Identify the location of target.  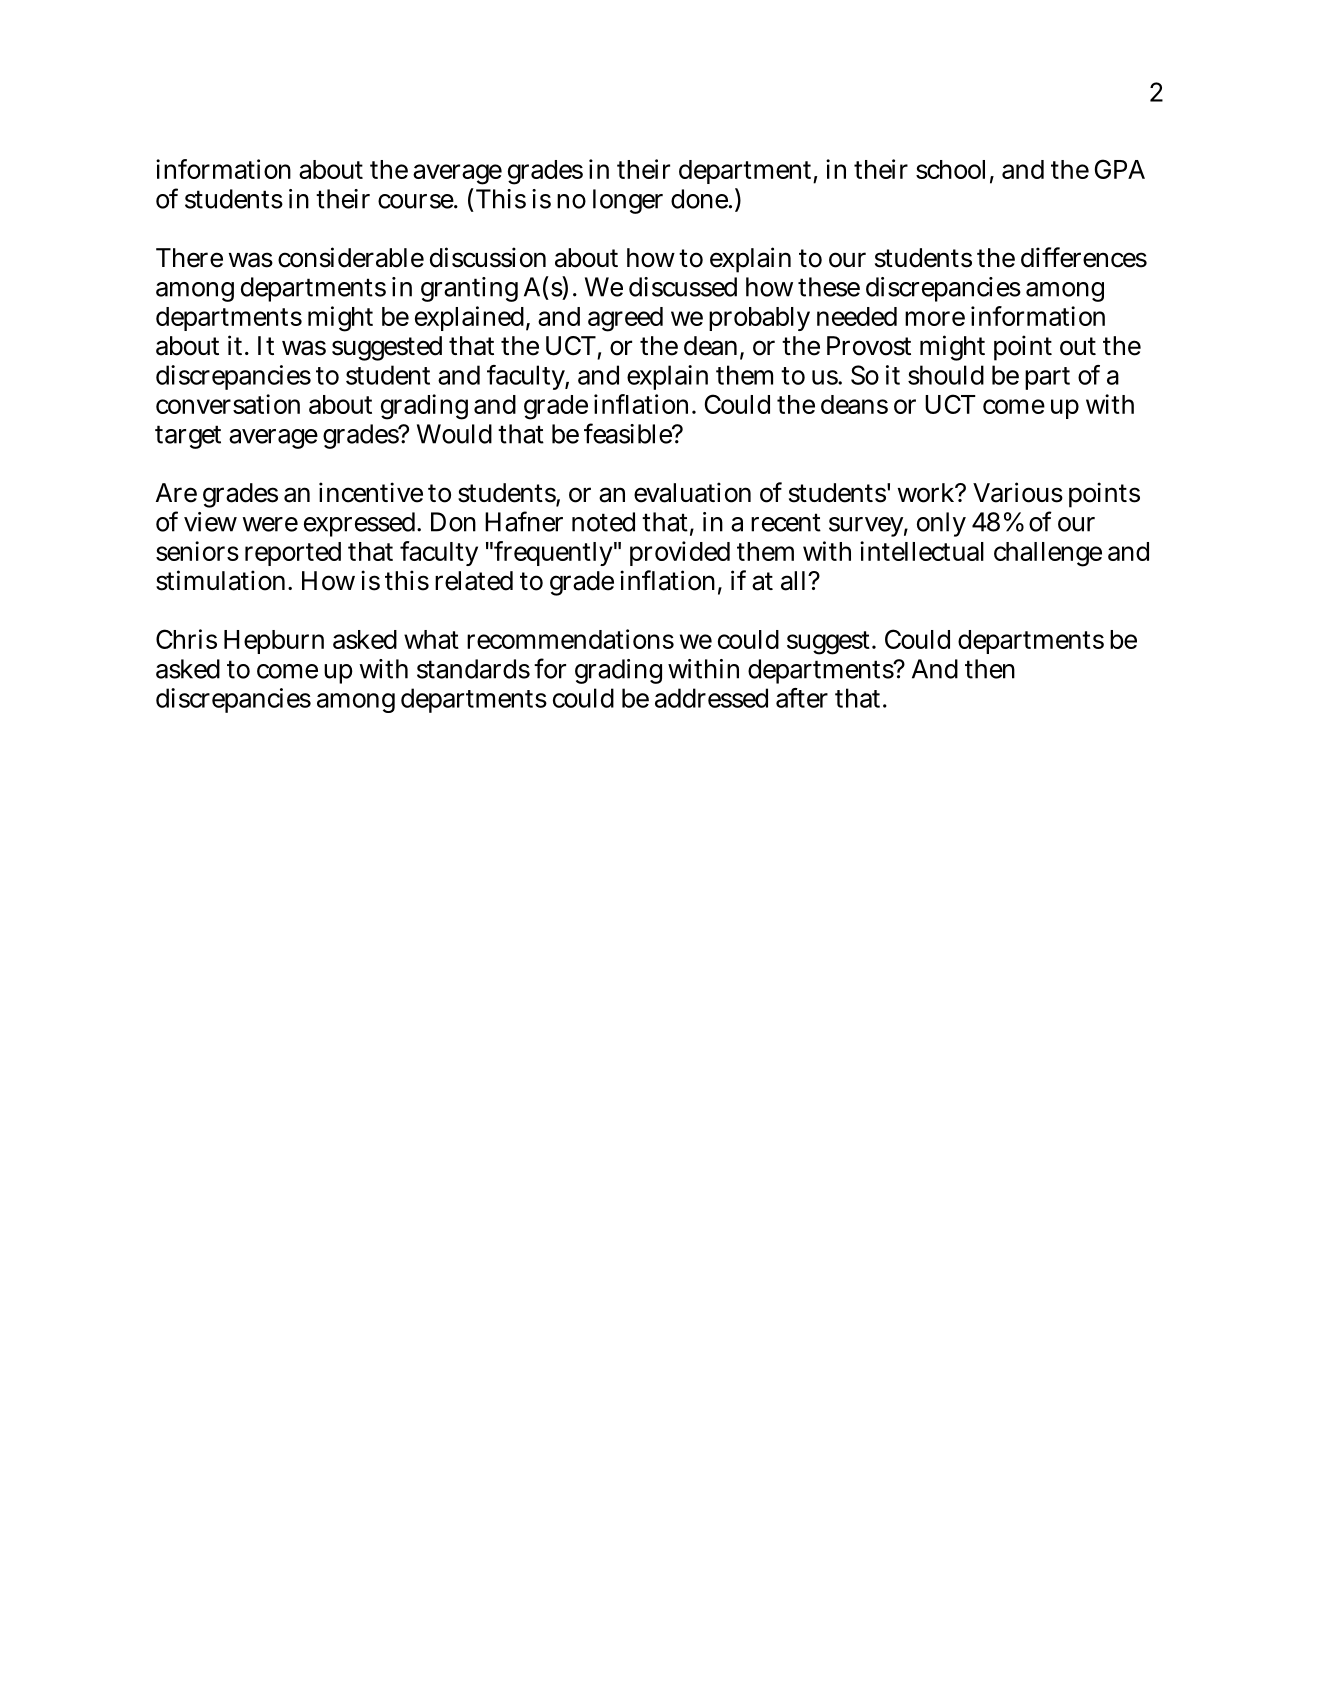
(188, 437).
